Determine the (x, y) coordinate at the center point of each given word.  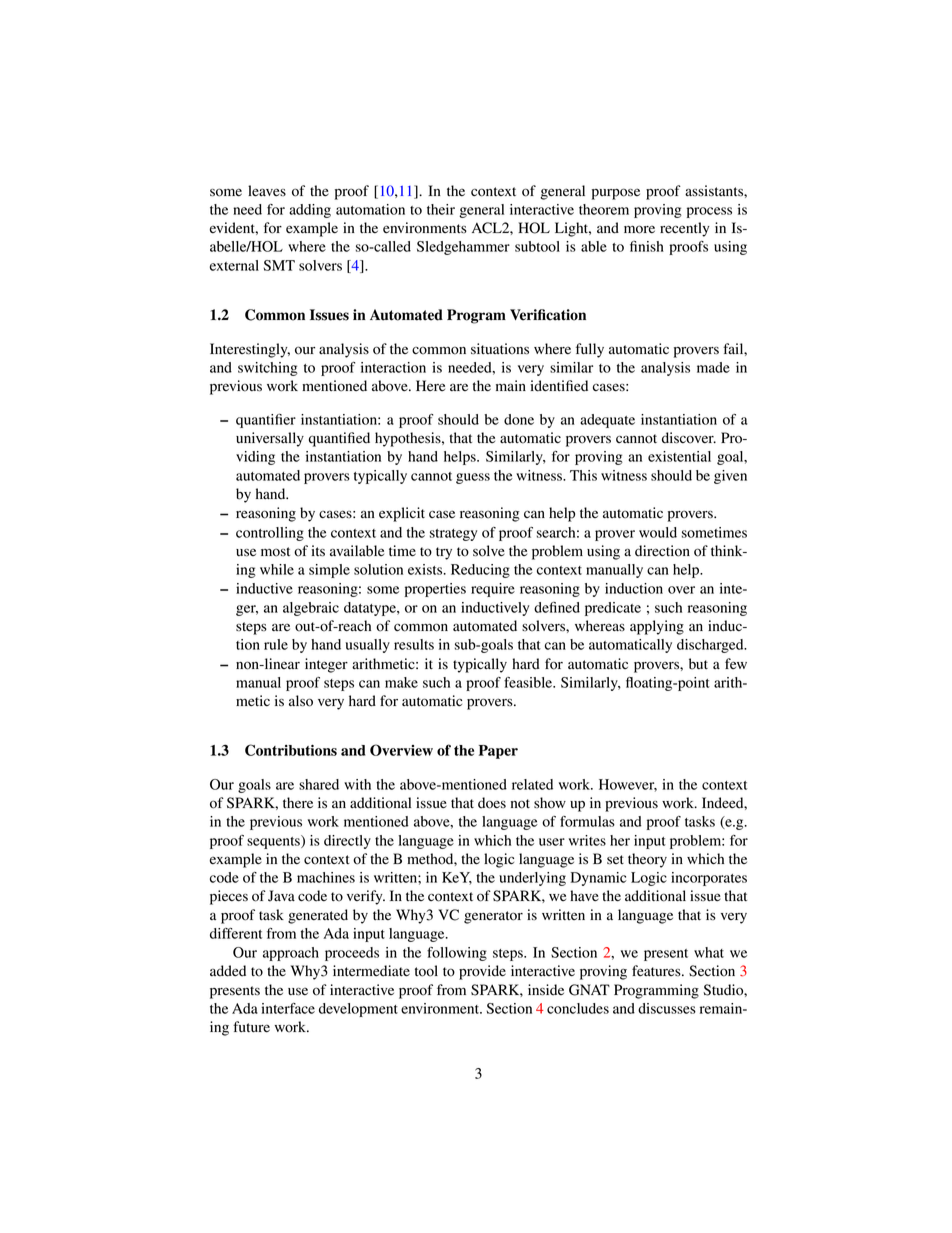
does (492, 803)
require (493, 590)
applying (657, 627)
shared (319, 784)
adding (310, 211)
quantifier (266, 421)
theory (647, 860)
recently (685, 229)
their (441, 209)
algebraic (311, 609)
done (519, 419)
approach (291, 954)
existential (679, 456)
